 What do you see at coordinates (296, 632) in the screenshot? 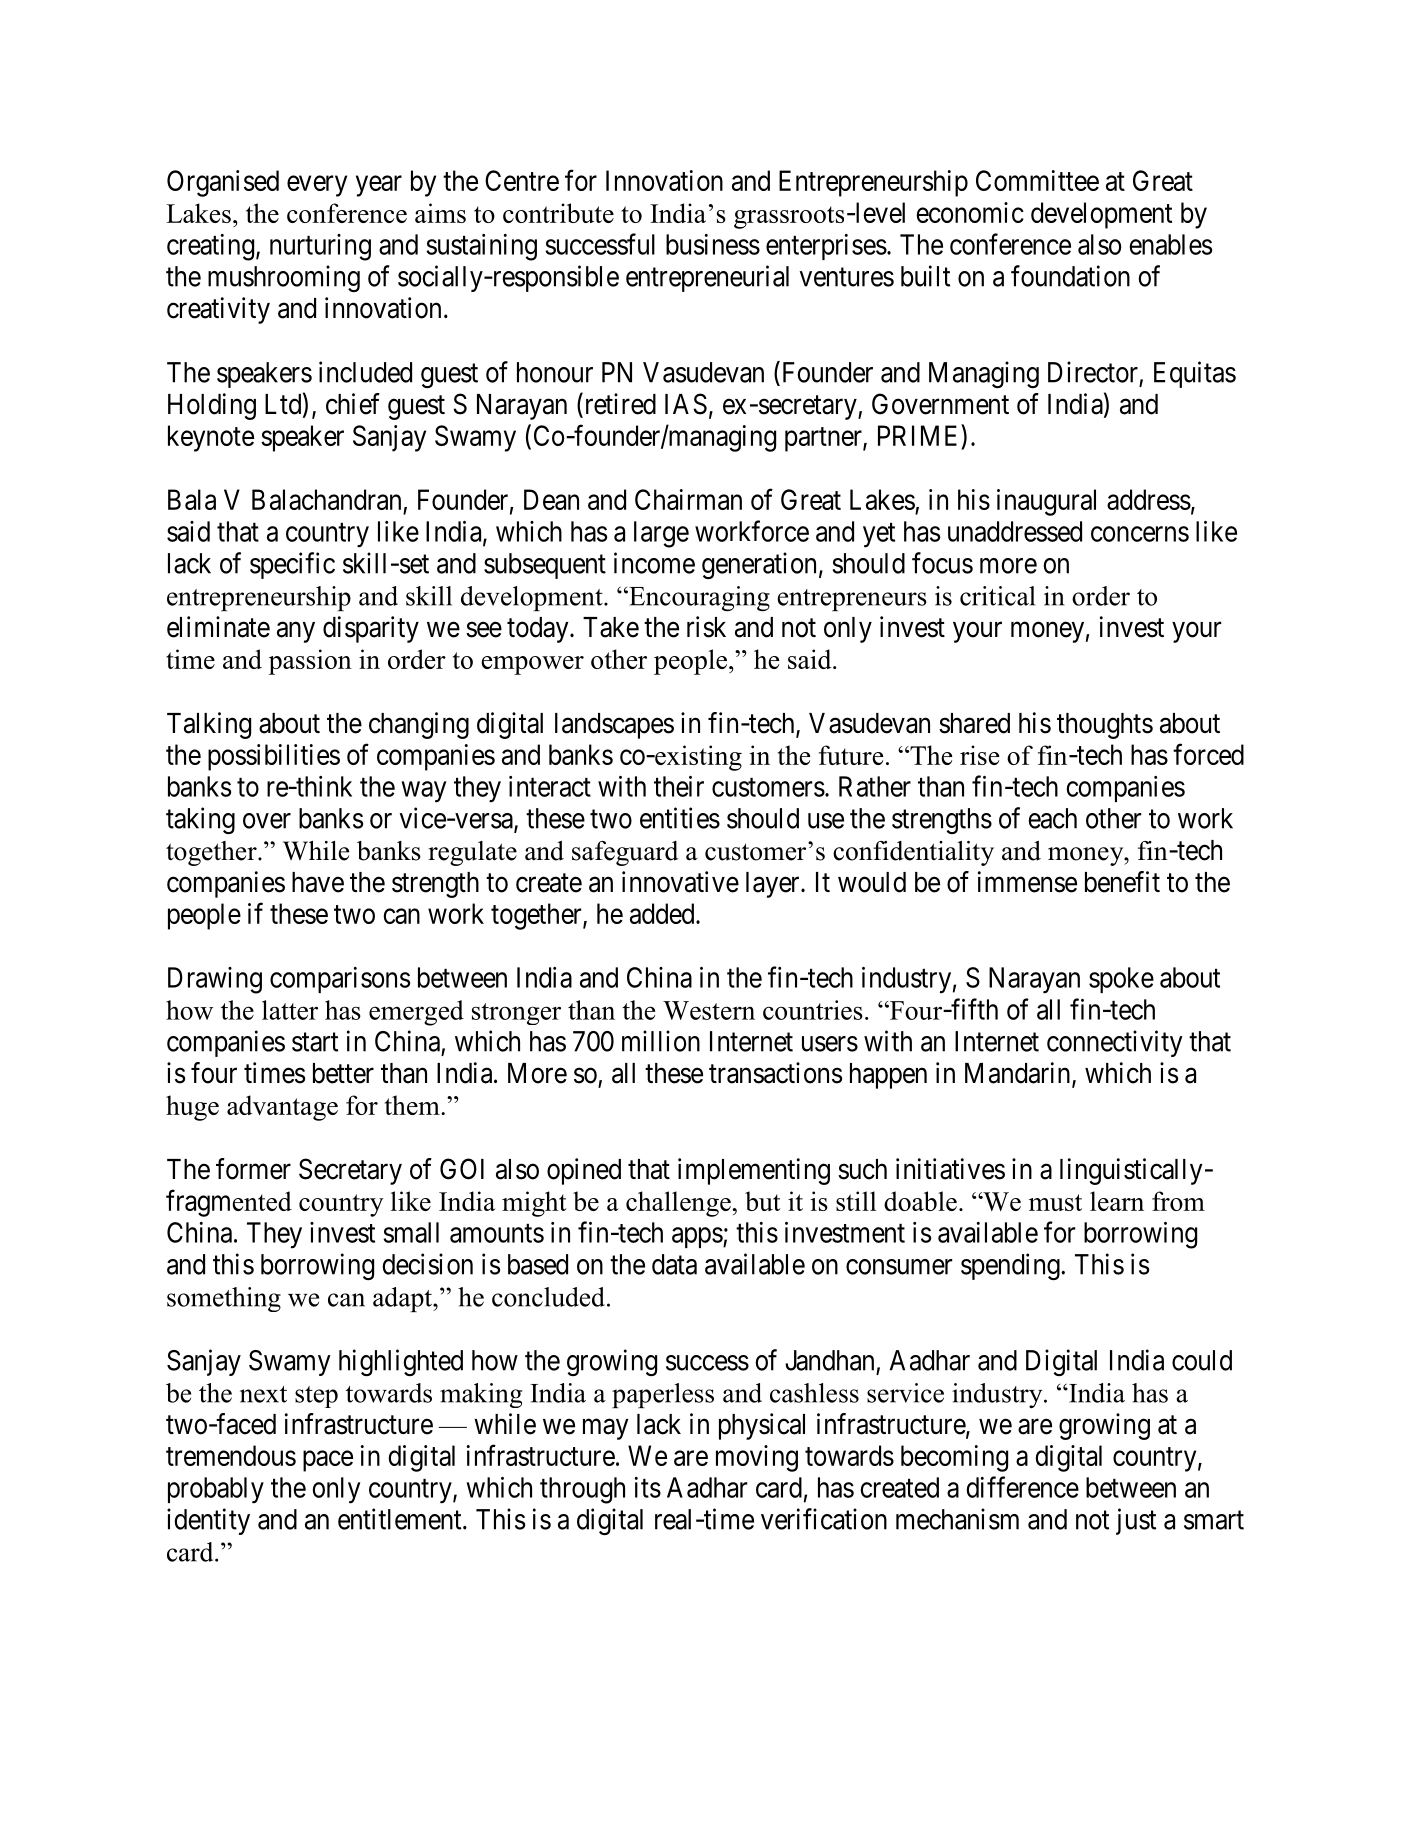
I see `any` at bounding box center [296, 632].
